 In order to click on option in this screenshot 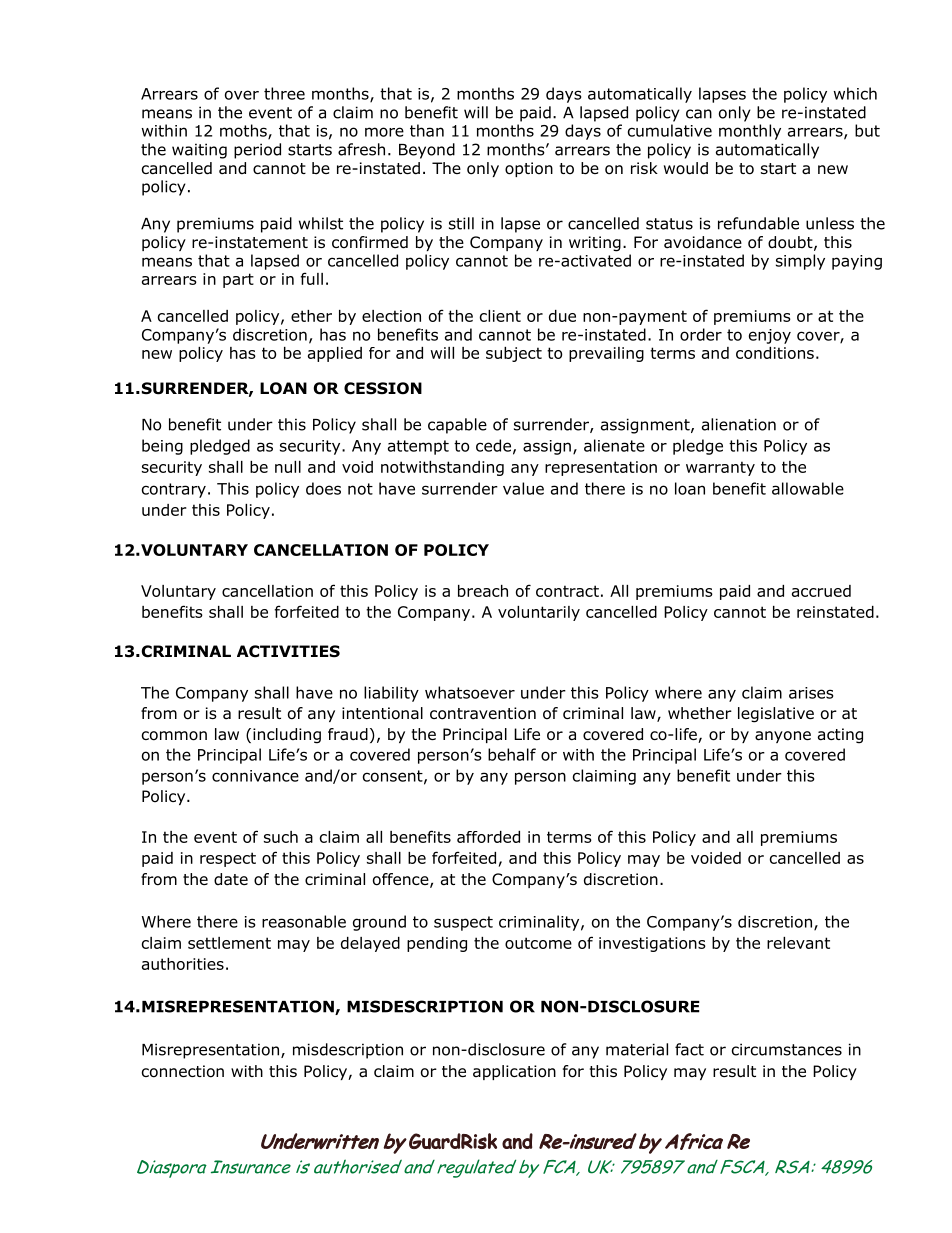, I will do `click(529, 169)`.
